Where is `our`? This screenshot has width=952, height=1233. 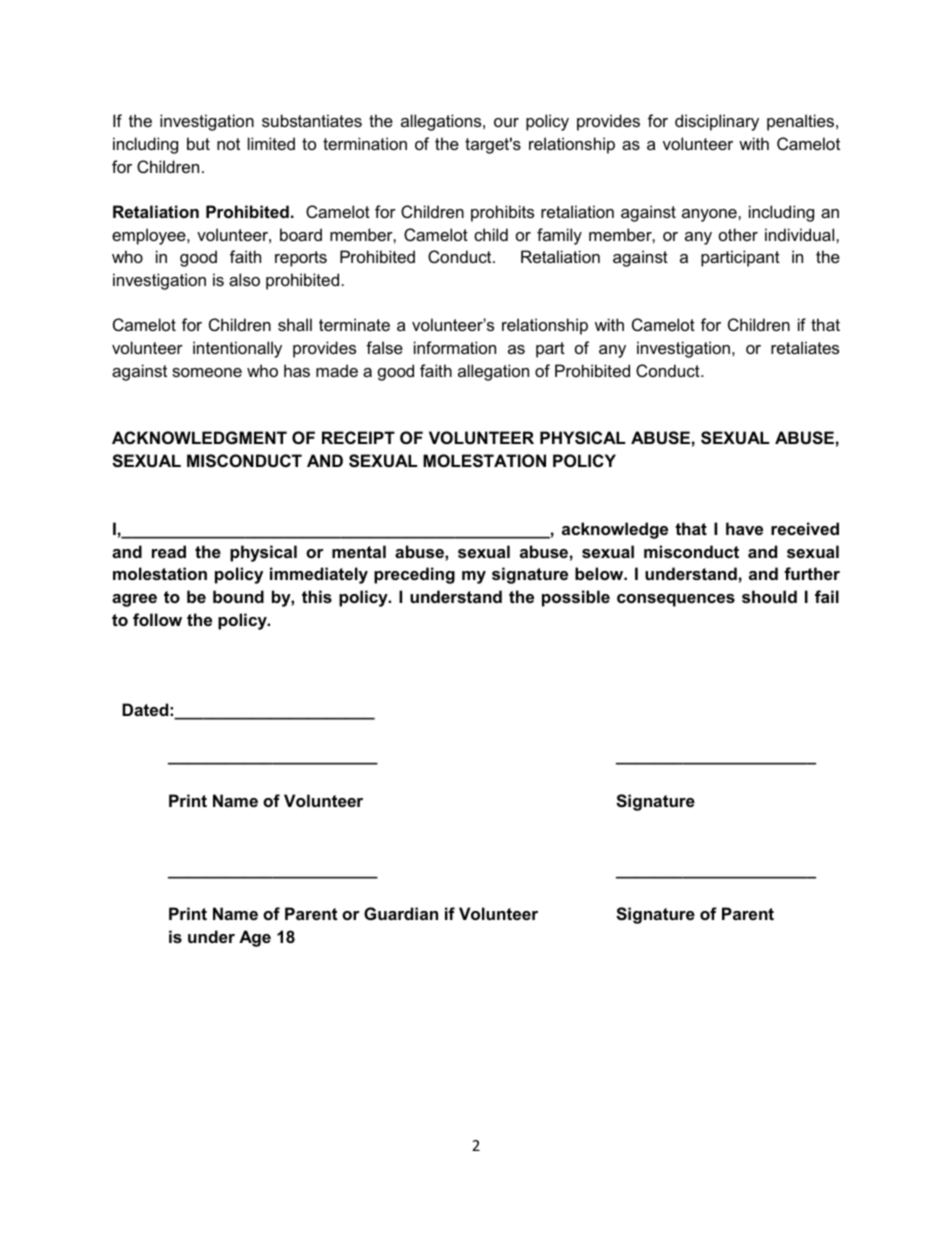 our is located at coordinates (506, 122).
